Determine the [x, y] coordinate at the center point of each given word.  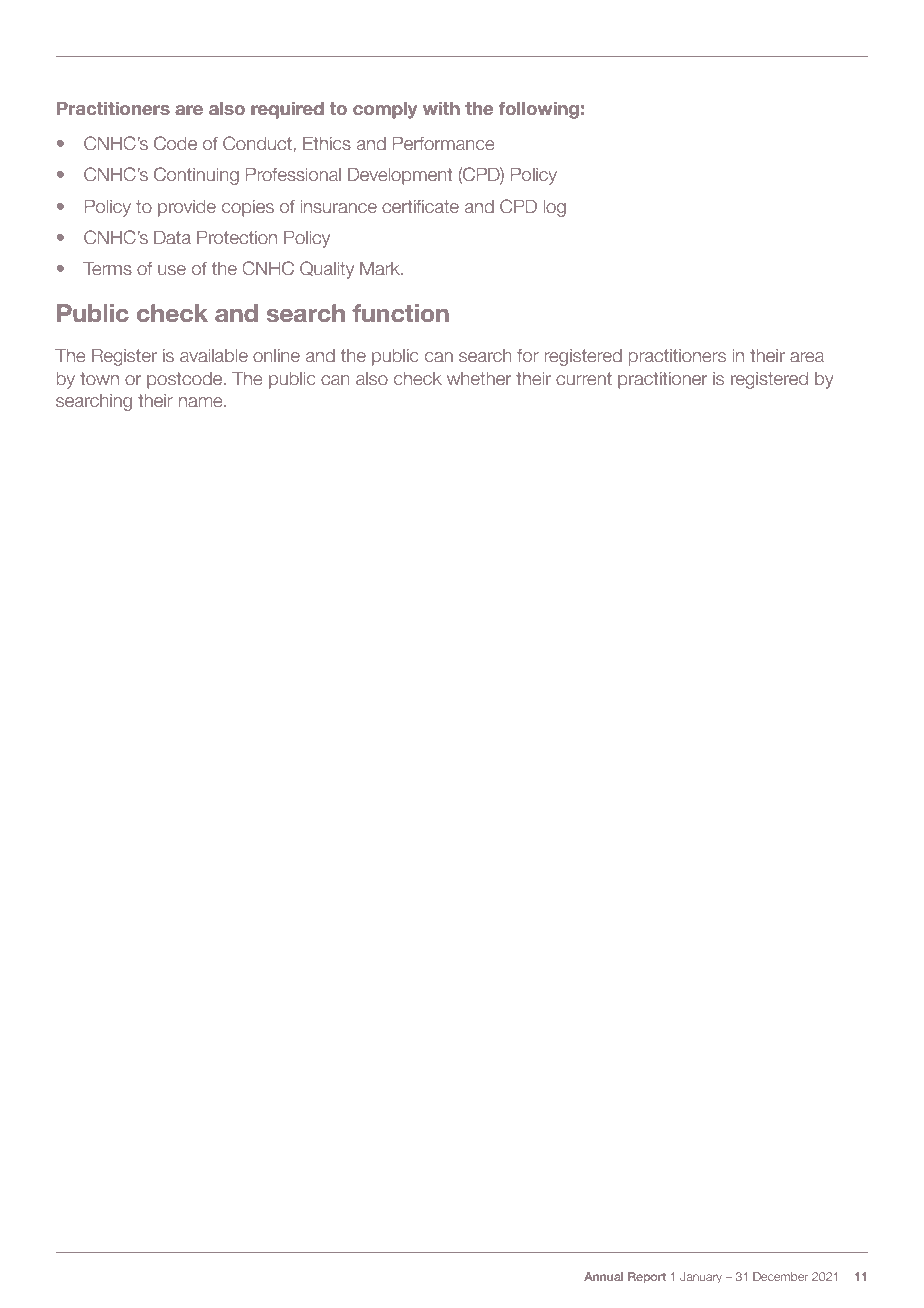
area [807, 357]
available [214, 356]
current [584, 378]
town [99, 378]
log [555, 208]
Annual [603, 1276]
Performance [443, 143]
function [400, 313]
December [780, 1276]
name [202, 402]
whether [479, 379]
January [701, 1278]
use [172, 270]
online [276, 356]
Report [647, 1278]
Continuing [196, 176]
